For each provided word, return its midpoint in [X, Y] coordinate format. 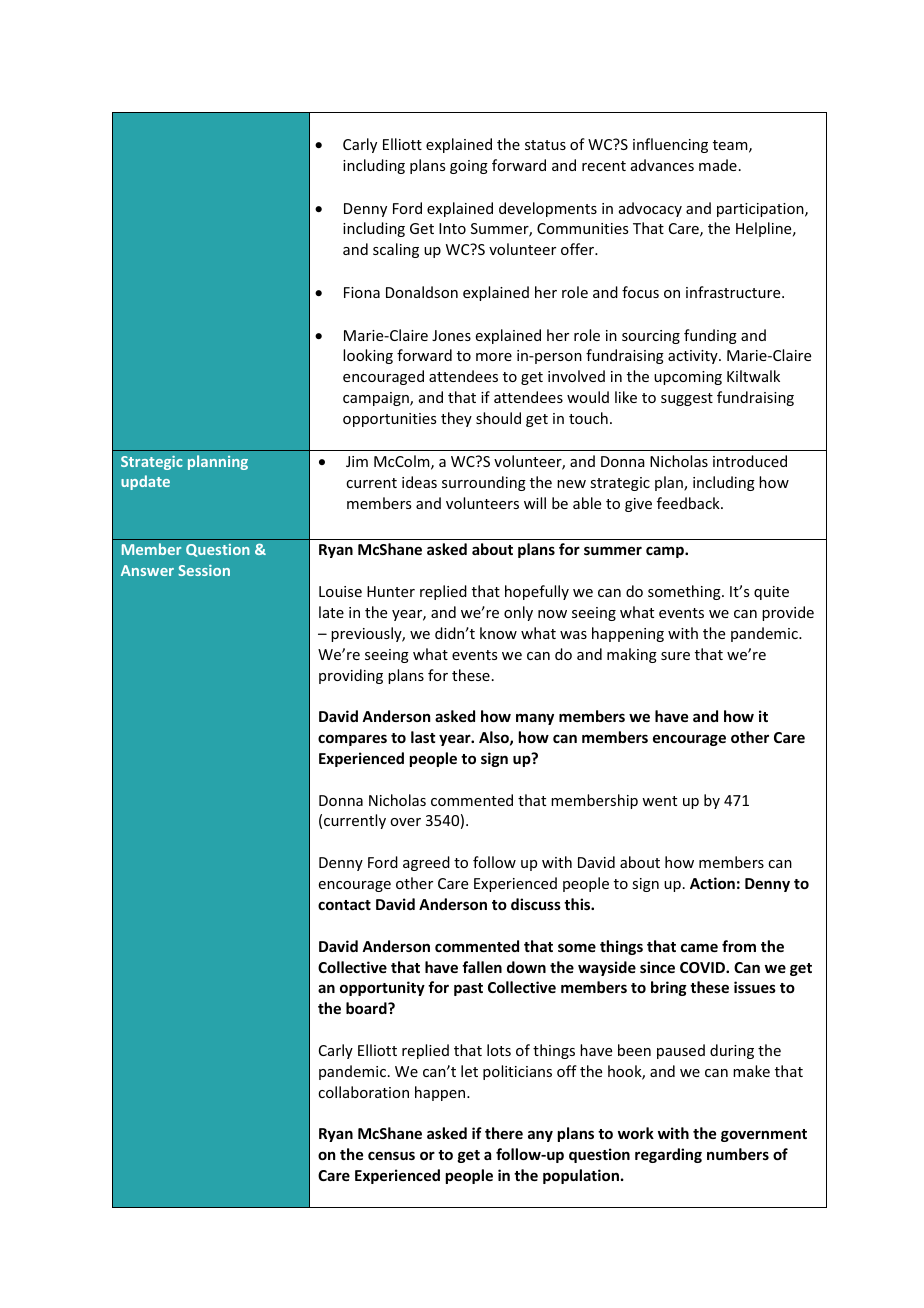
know [498, 633]
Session [204, 570]
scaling [396, 250]
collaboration [363, 1092]
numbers [738, 1154]
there [504, 1133]
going [469, 167]
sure [675, 656]
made [718, 165]
